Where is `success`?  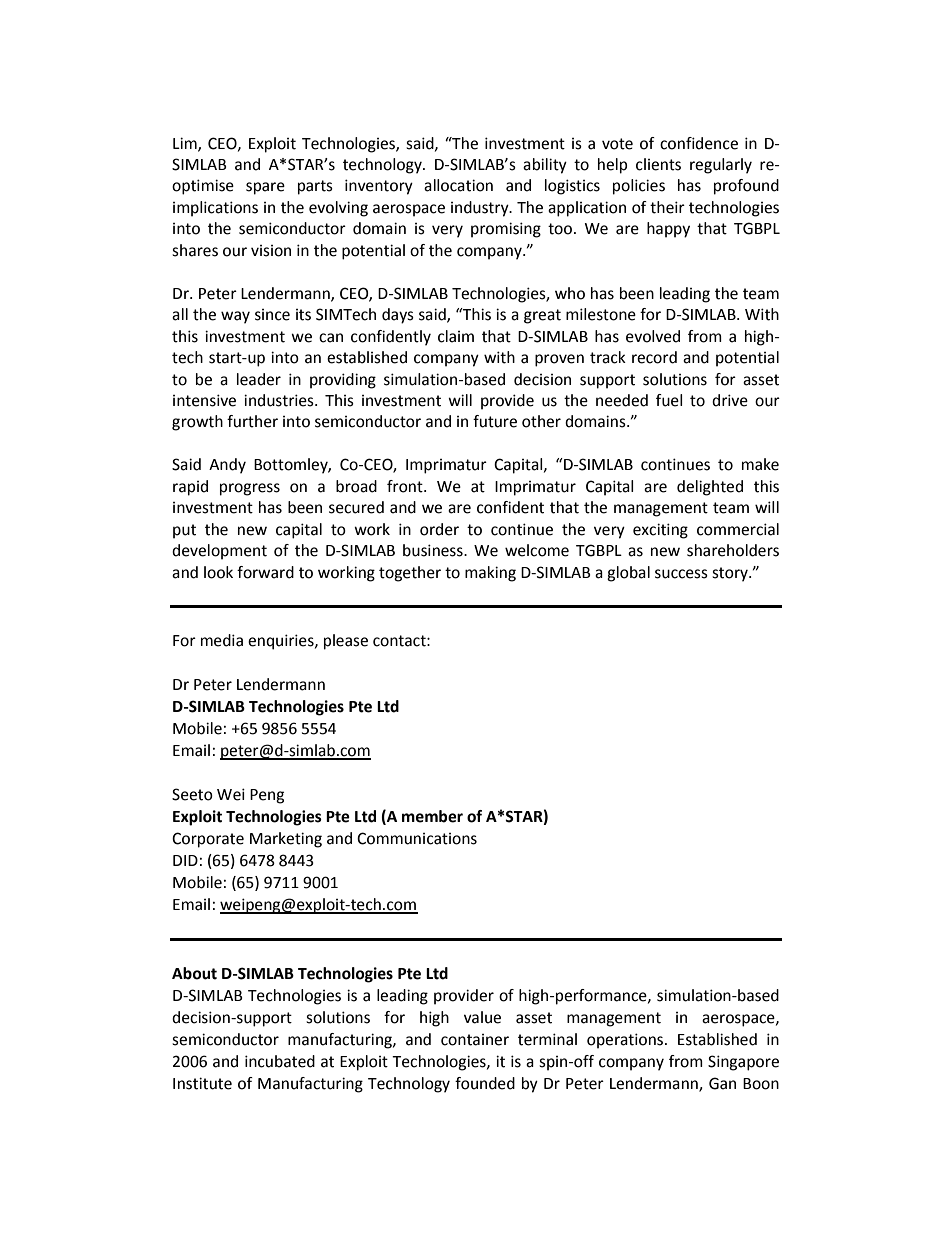 success is located at coordinates (681, 574).
